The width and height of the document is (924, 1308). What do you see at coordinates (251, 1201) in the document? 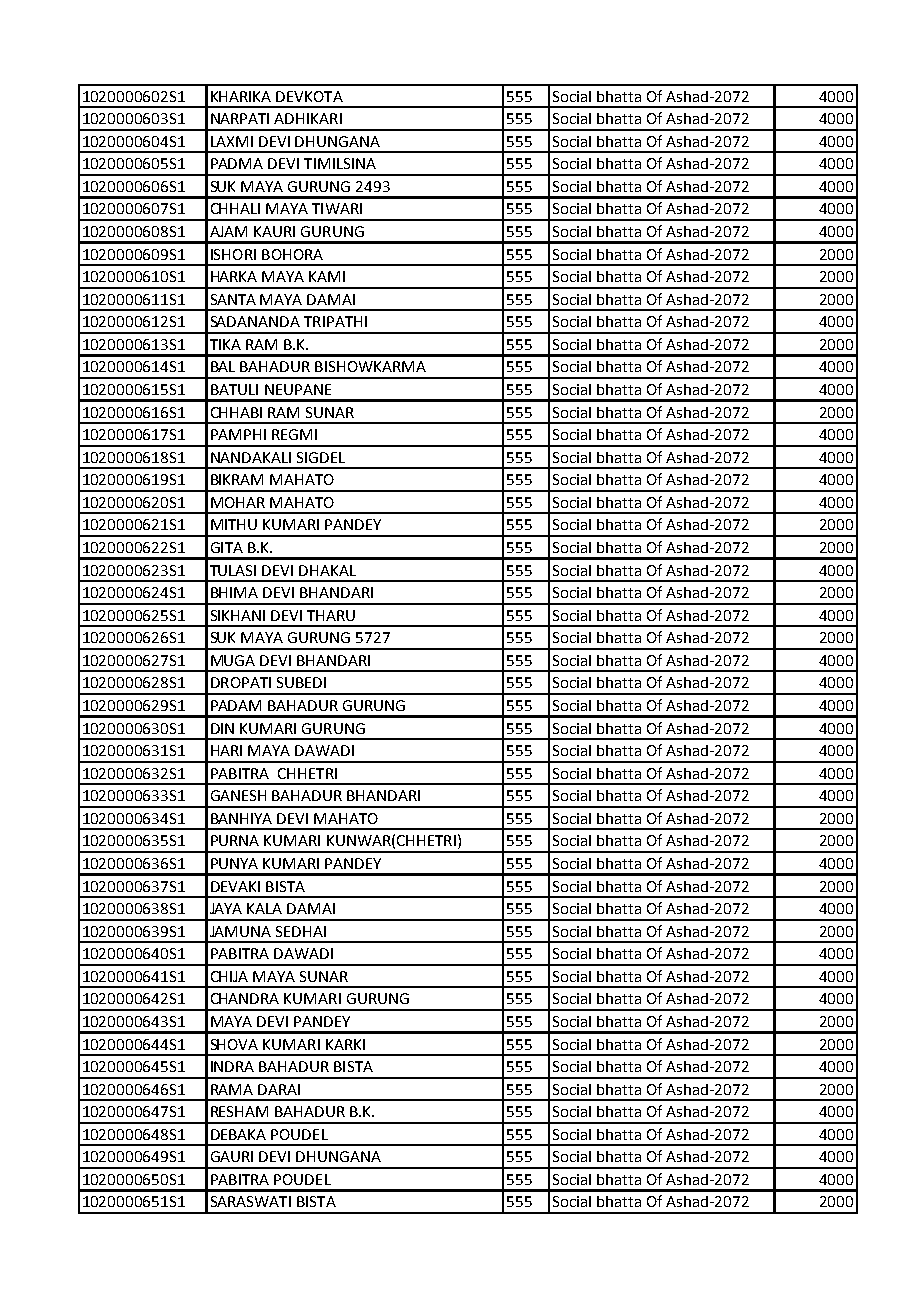
I see `SARASWATI` at bounding box center [251, 1201].
